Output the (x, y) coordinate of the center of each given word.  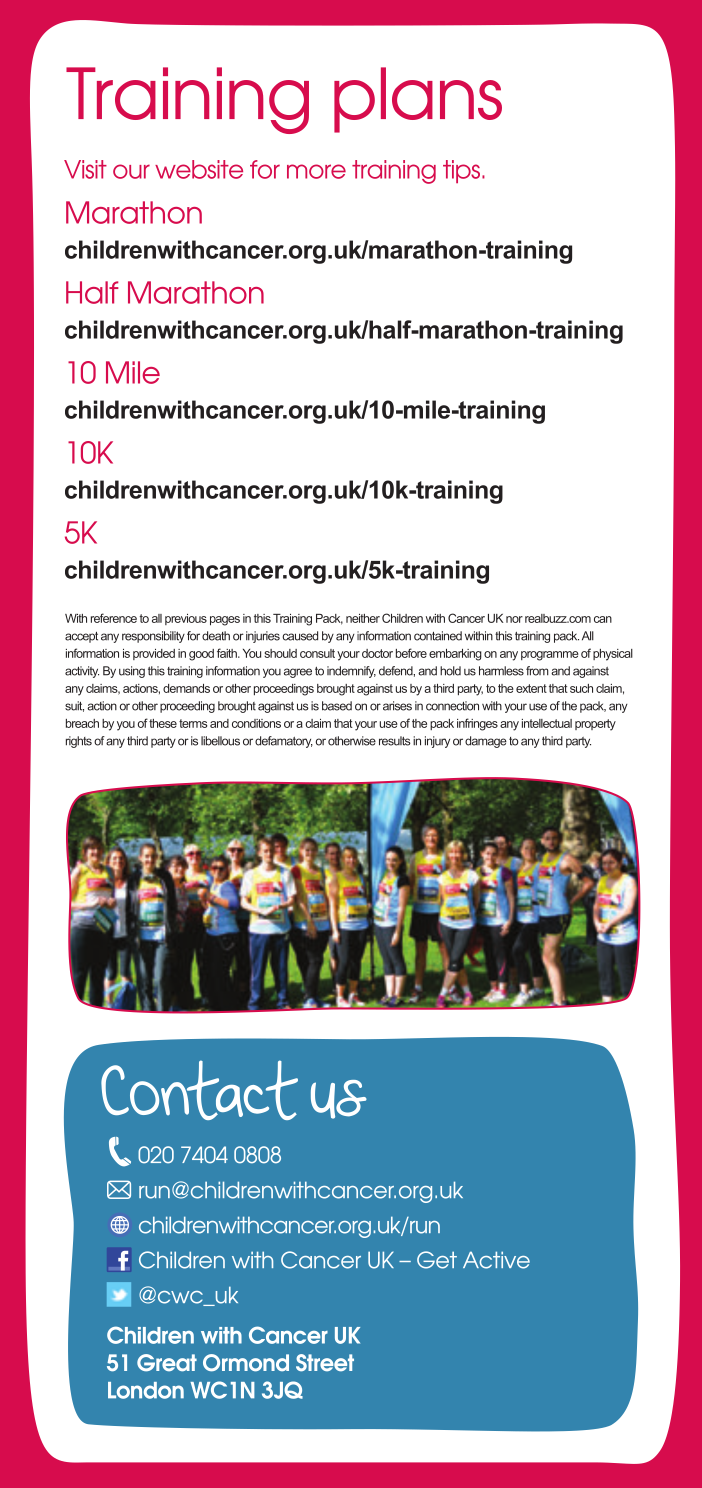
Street (325, 1363)
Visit (85, 169)
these (163, 723)
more (316, 171)
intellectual (547, 723)
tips (461, 171)
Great (167, 1363)
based (337, 706)
